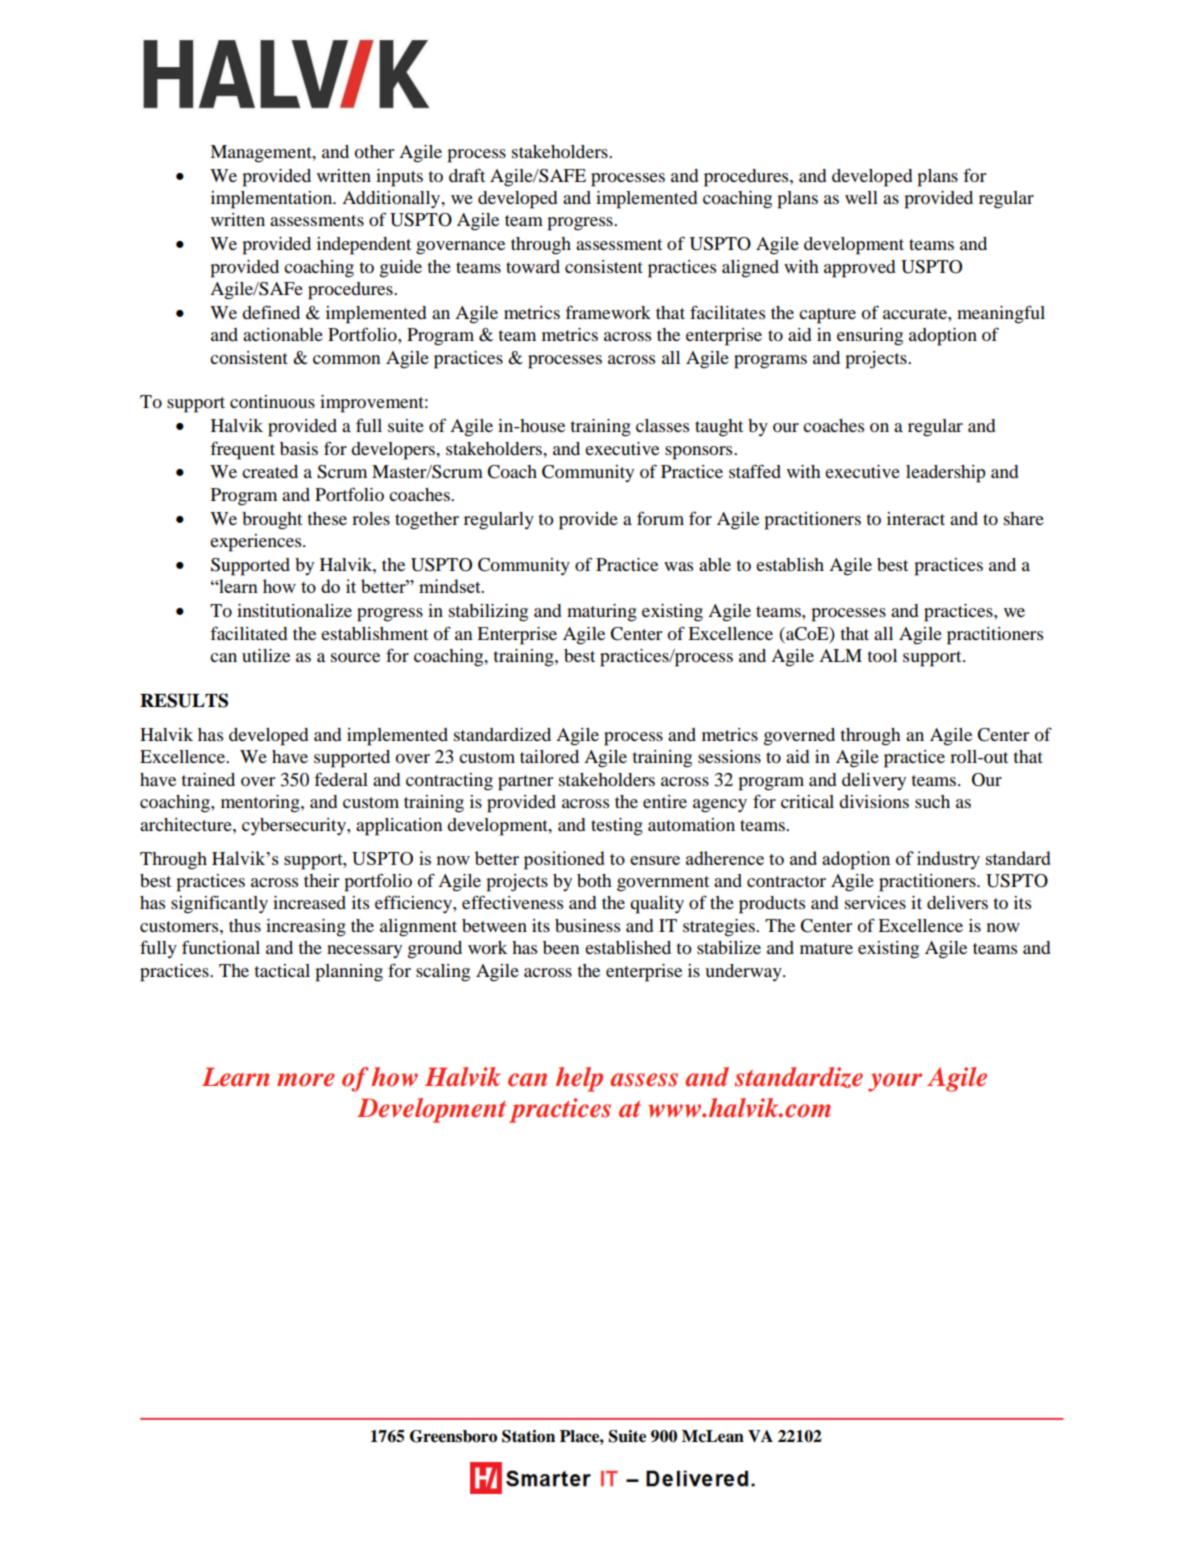 The height and width of the screenshot is (1543, 1192). I want to click on mentoring, so click(261, 804).
